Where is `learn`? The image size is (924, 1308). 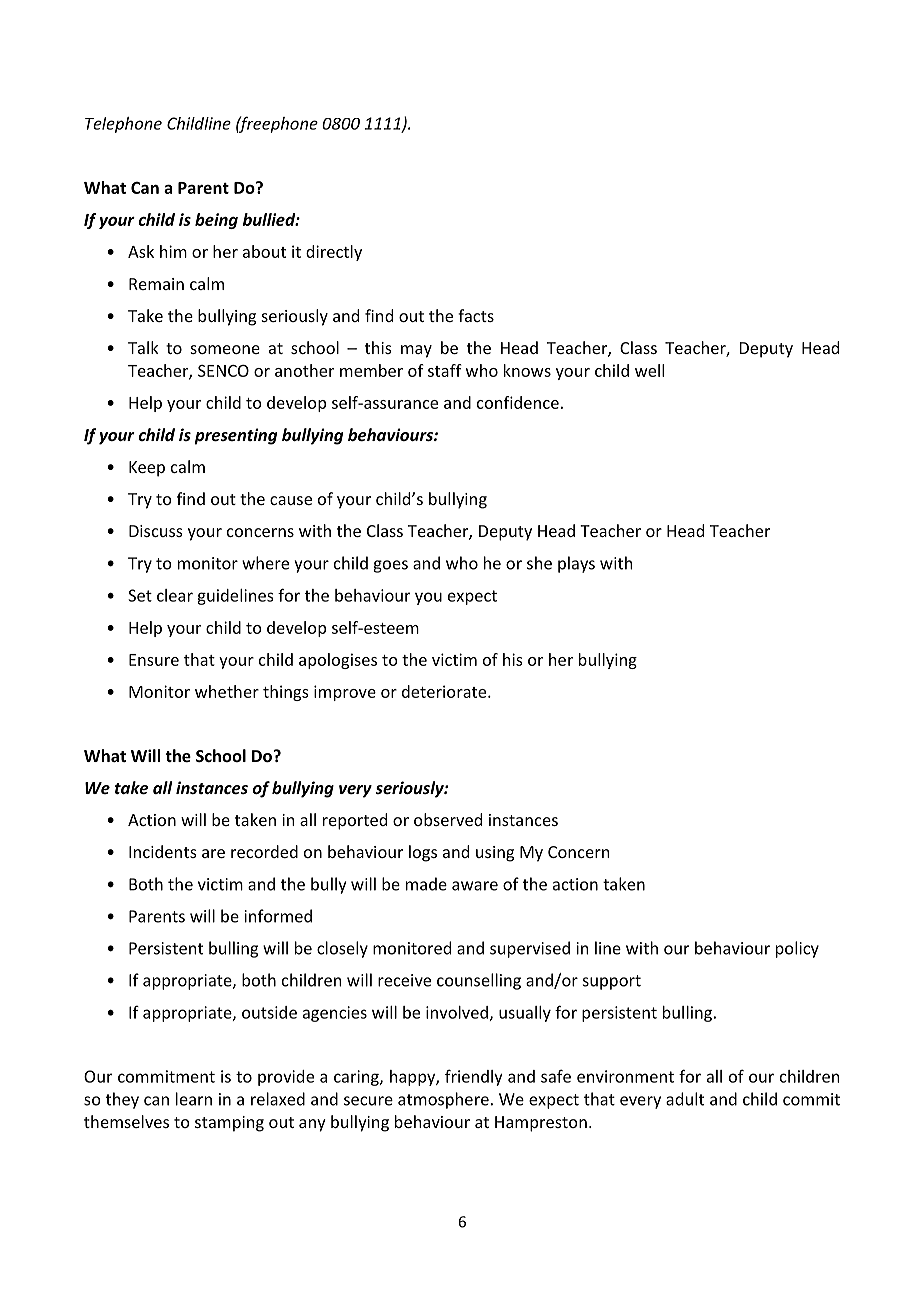
learn is located at coordinates (194, 1099).
